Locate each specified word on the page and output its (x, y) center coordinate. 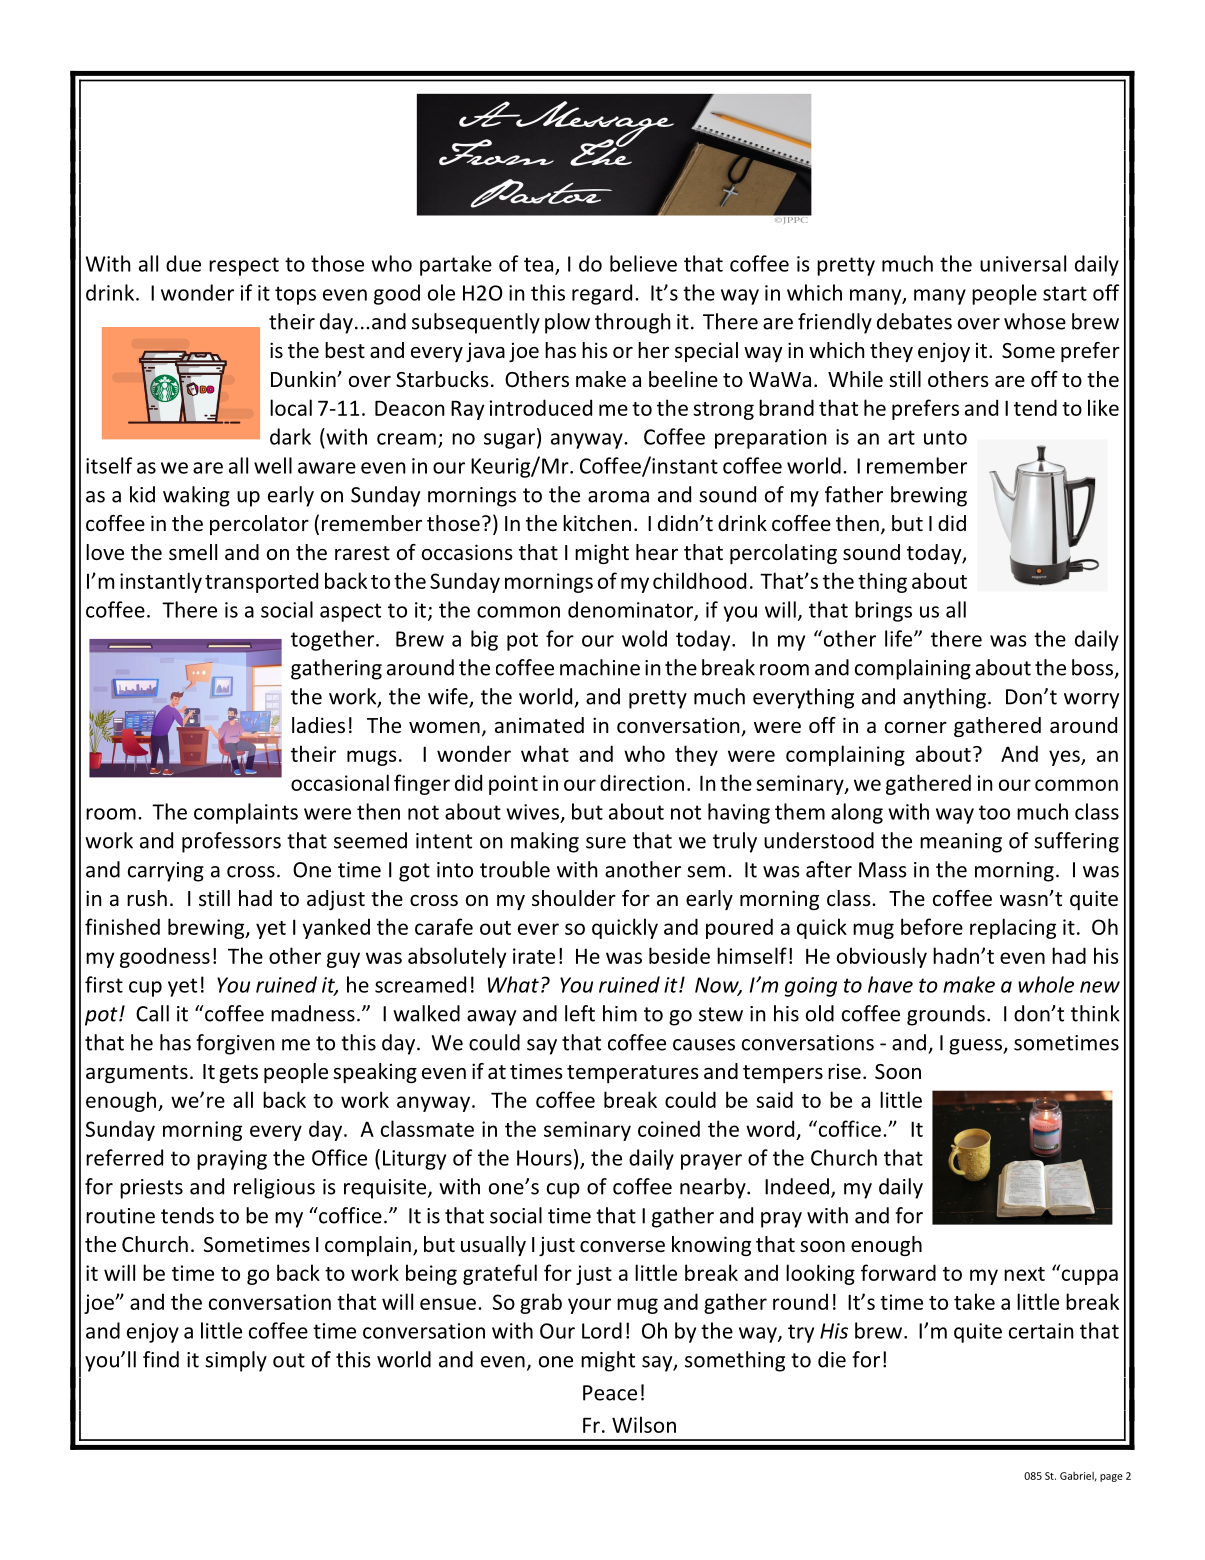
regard (602, 294)
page (1111, 1478)
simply (236, 1361)
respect (244, 266)
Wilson (644, 1424)
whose (1035, 321)
